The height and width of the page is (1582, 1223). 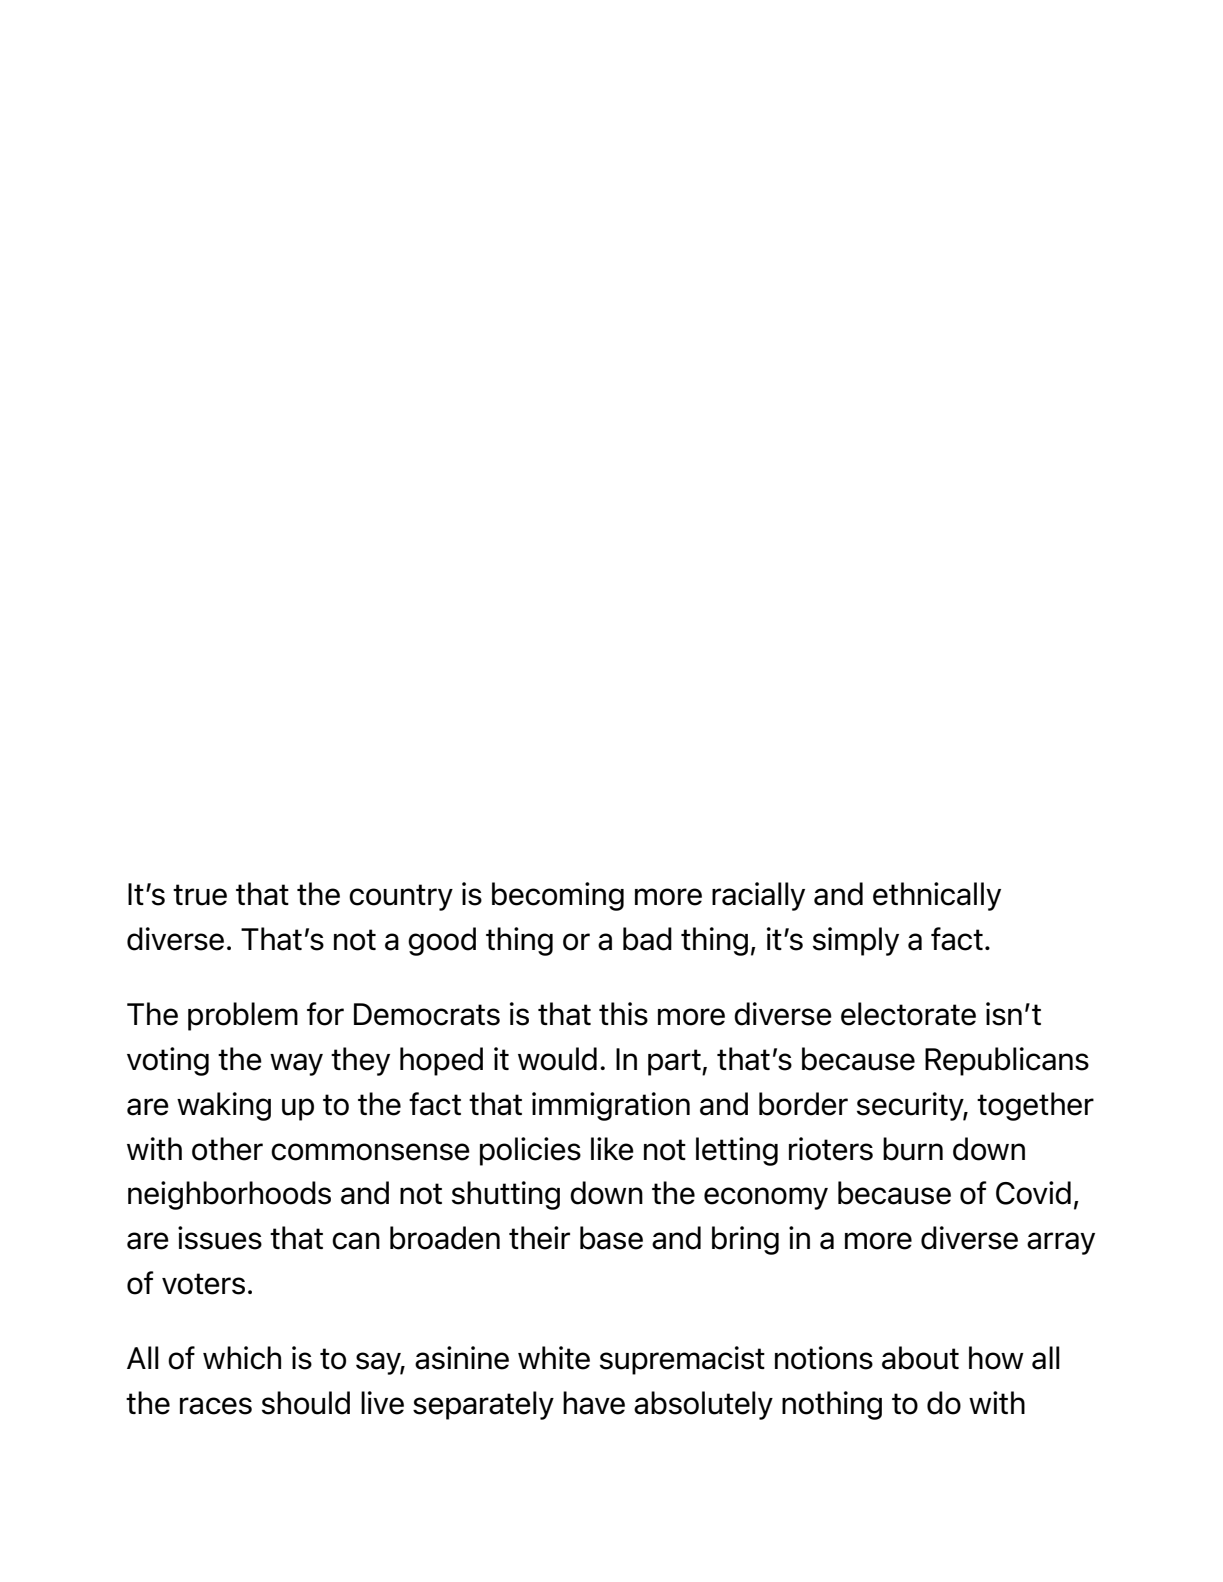 What do you see at coordinates (1061, 1243) in the page?
I see `array` at bounding box center [1061, 1243].
